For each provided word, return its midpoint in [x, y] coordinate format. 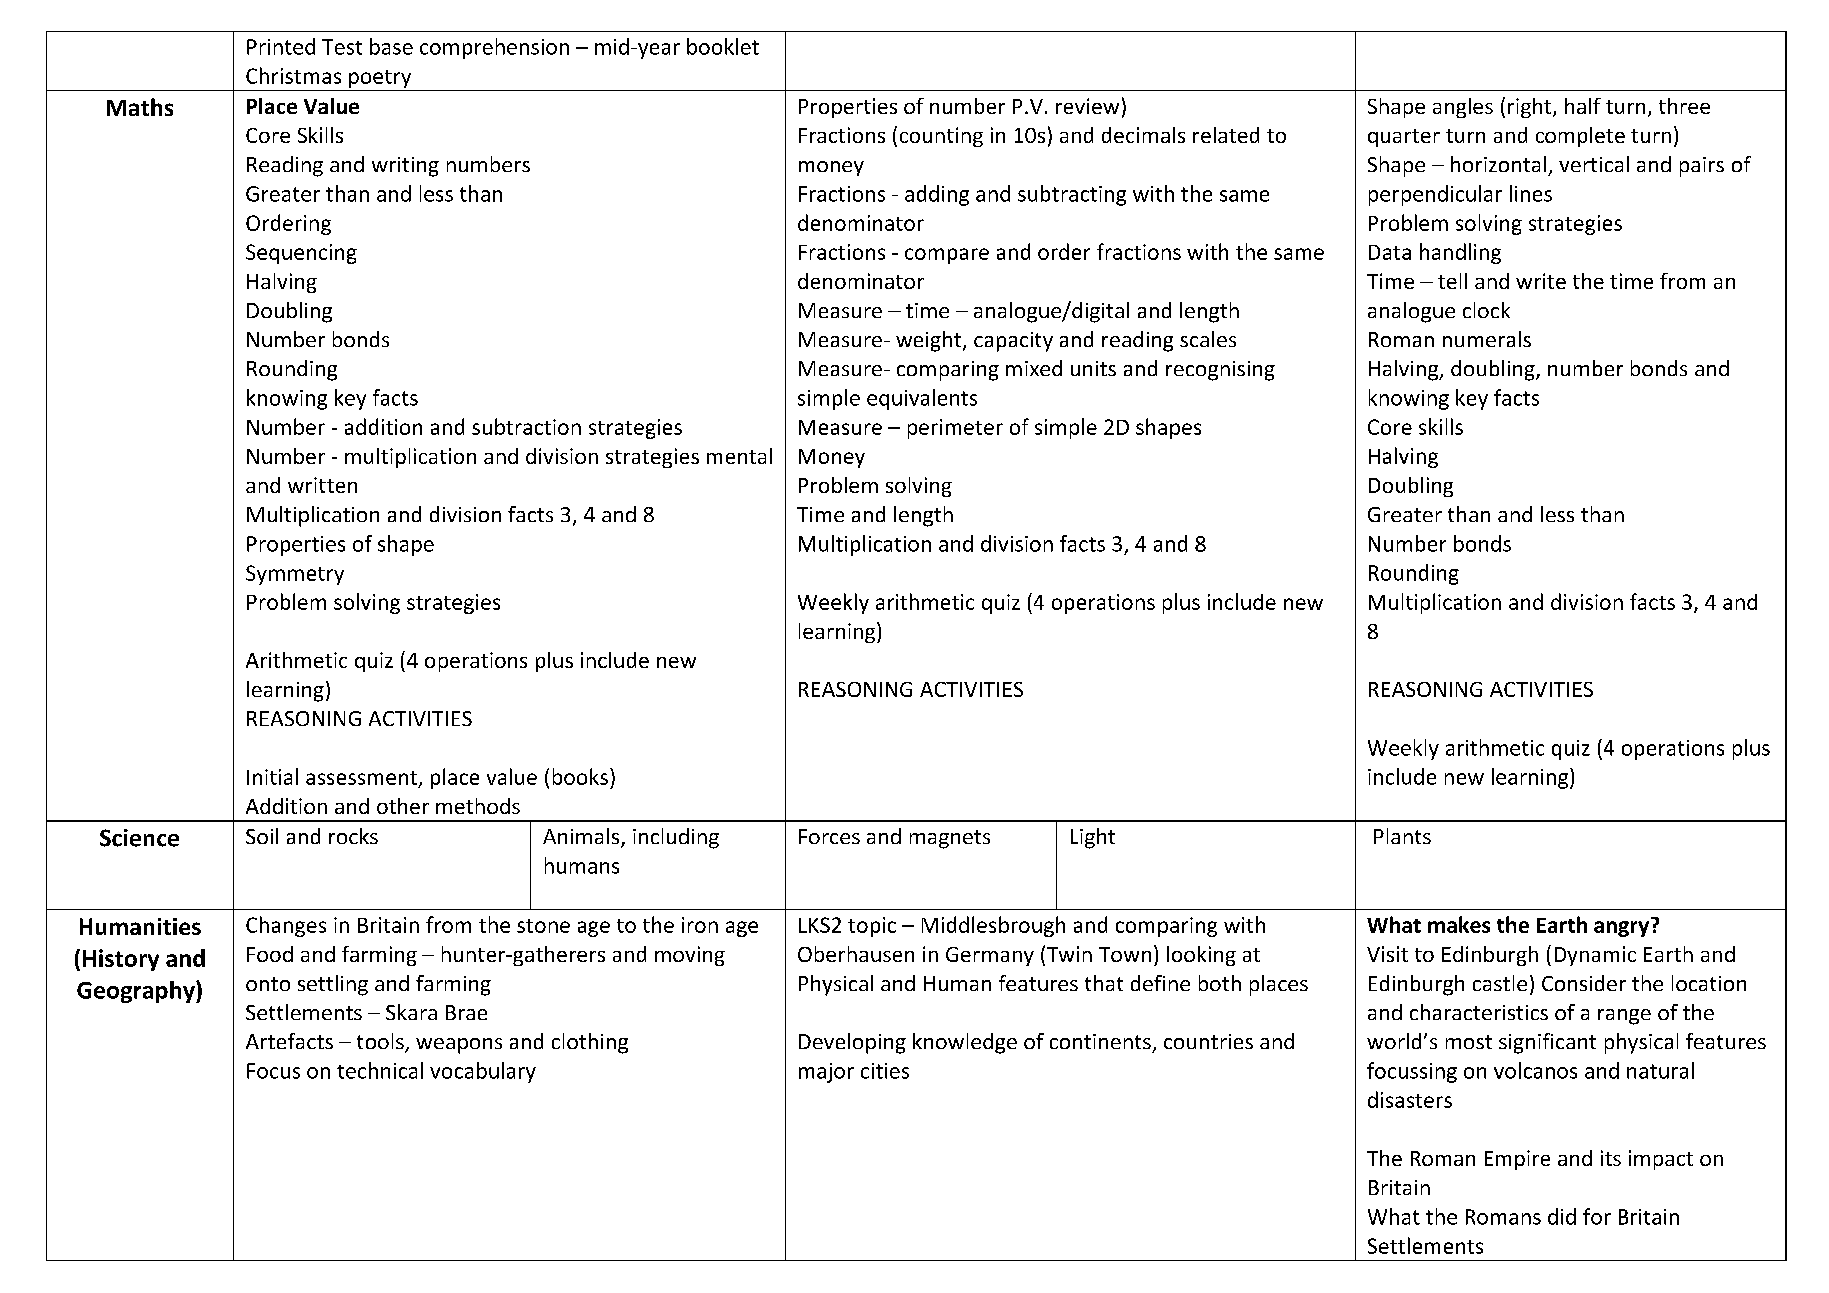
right [1531, 108]
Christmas [293, 75]
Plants [1402, 836]
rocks [353, 836]
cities [885, 1071]
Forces [829, 836]
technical [380, 1070]
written [322, 485]
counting [941, 137]
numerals [1487, 339]
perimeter [955, 429]
